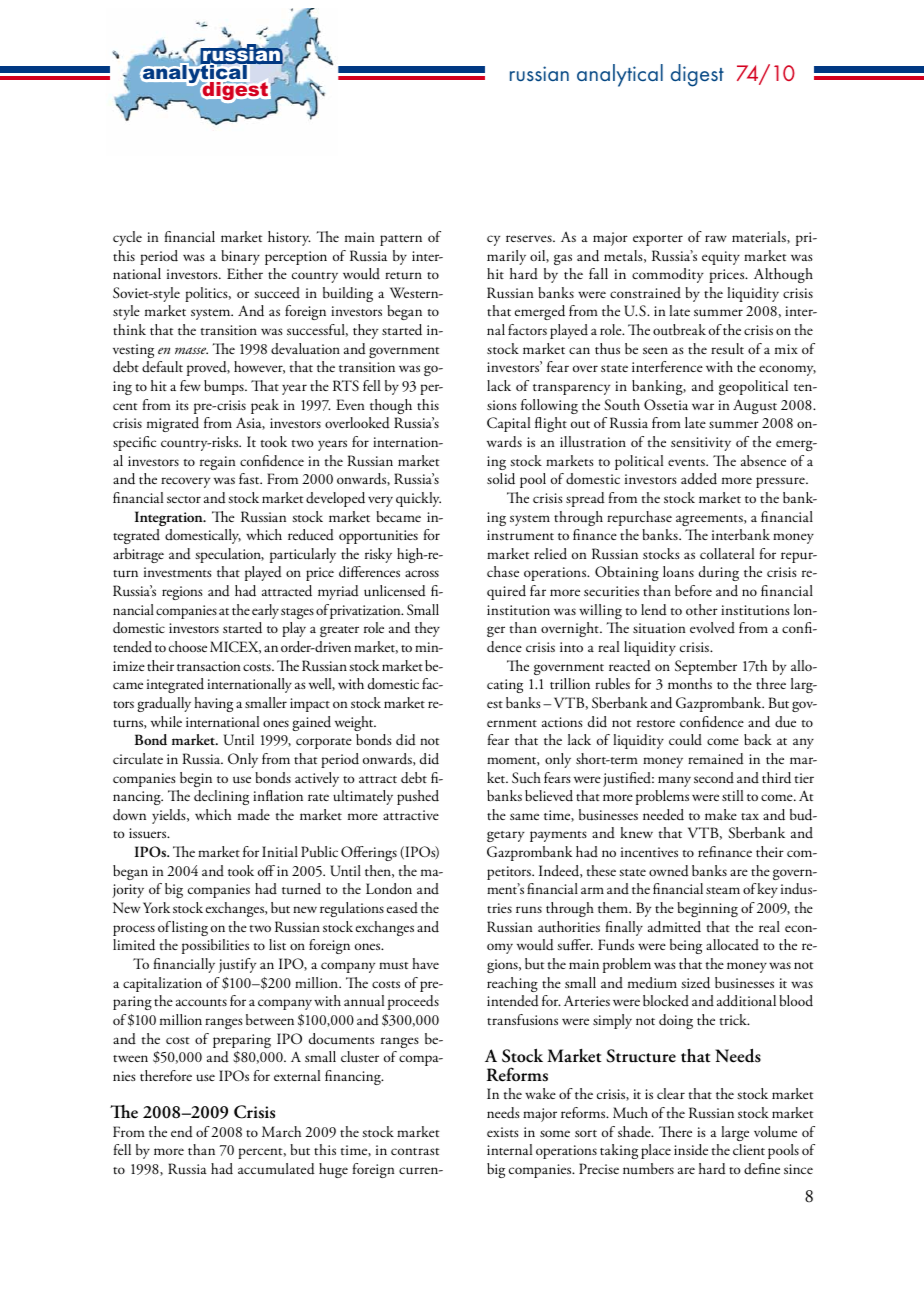 The image size is (924, 1308). What do you see at coordinates (281, 1131) in the document?
I see `March` at bounding box center [281, 1131].
